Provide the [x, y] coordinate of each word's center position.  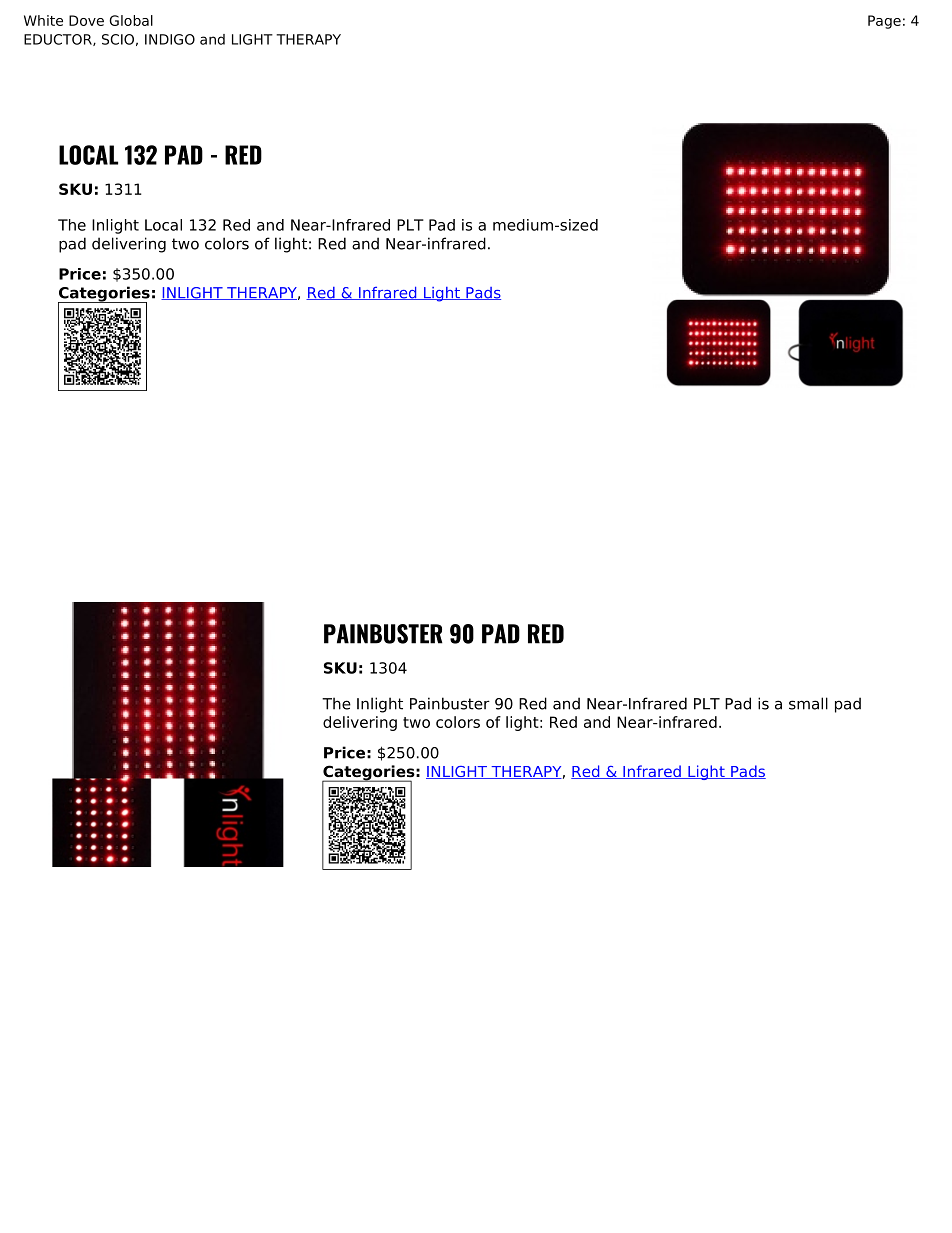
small [808, 703]
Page [884, 22]
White [43, 20]
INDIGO [170, 39]
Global [131, 20]
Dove [86, 20]
